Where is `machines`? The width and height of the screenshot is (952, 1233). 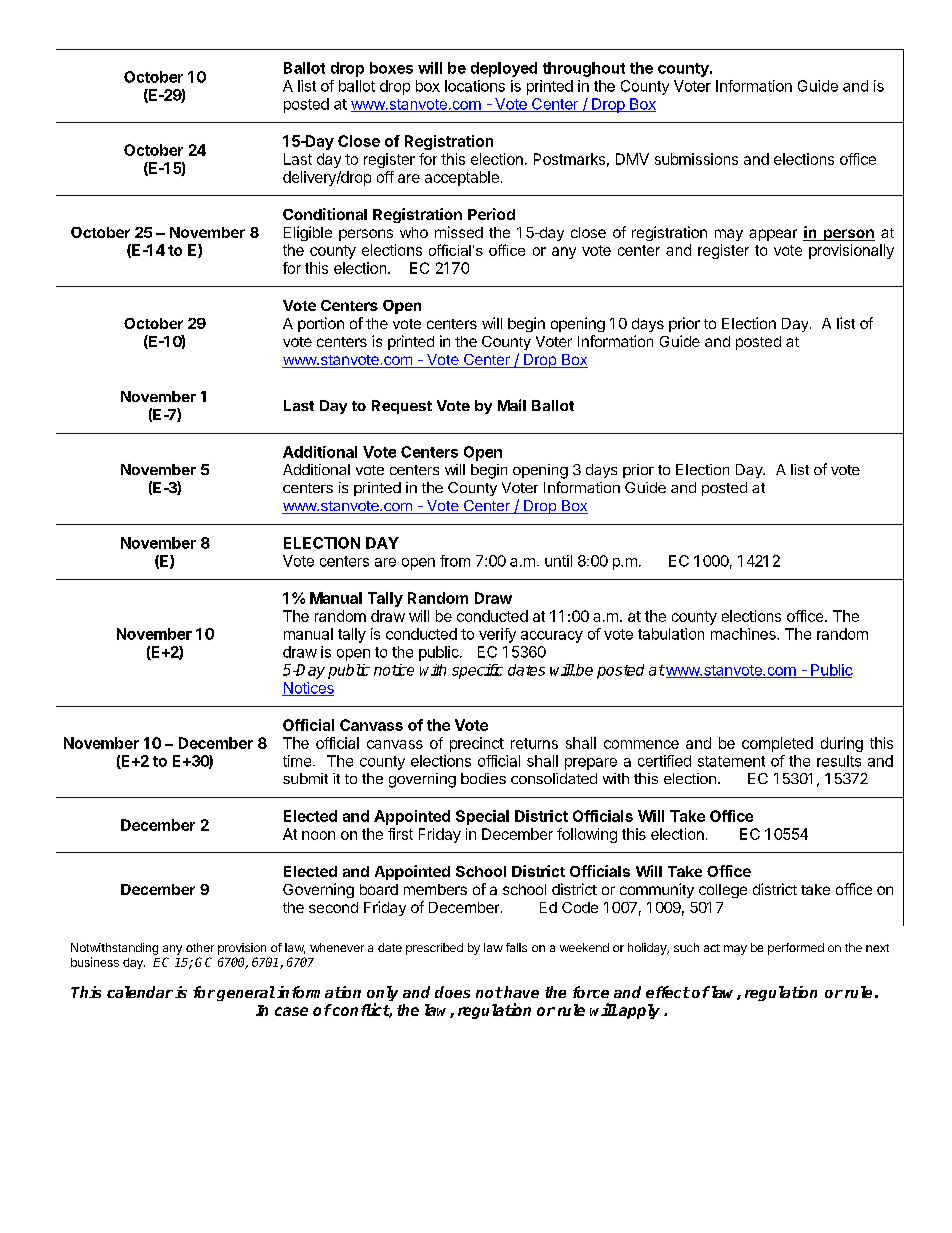 machines is located at coordinates (744, 634).
